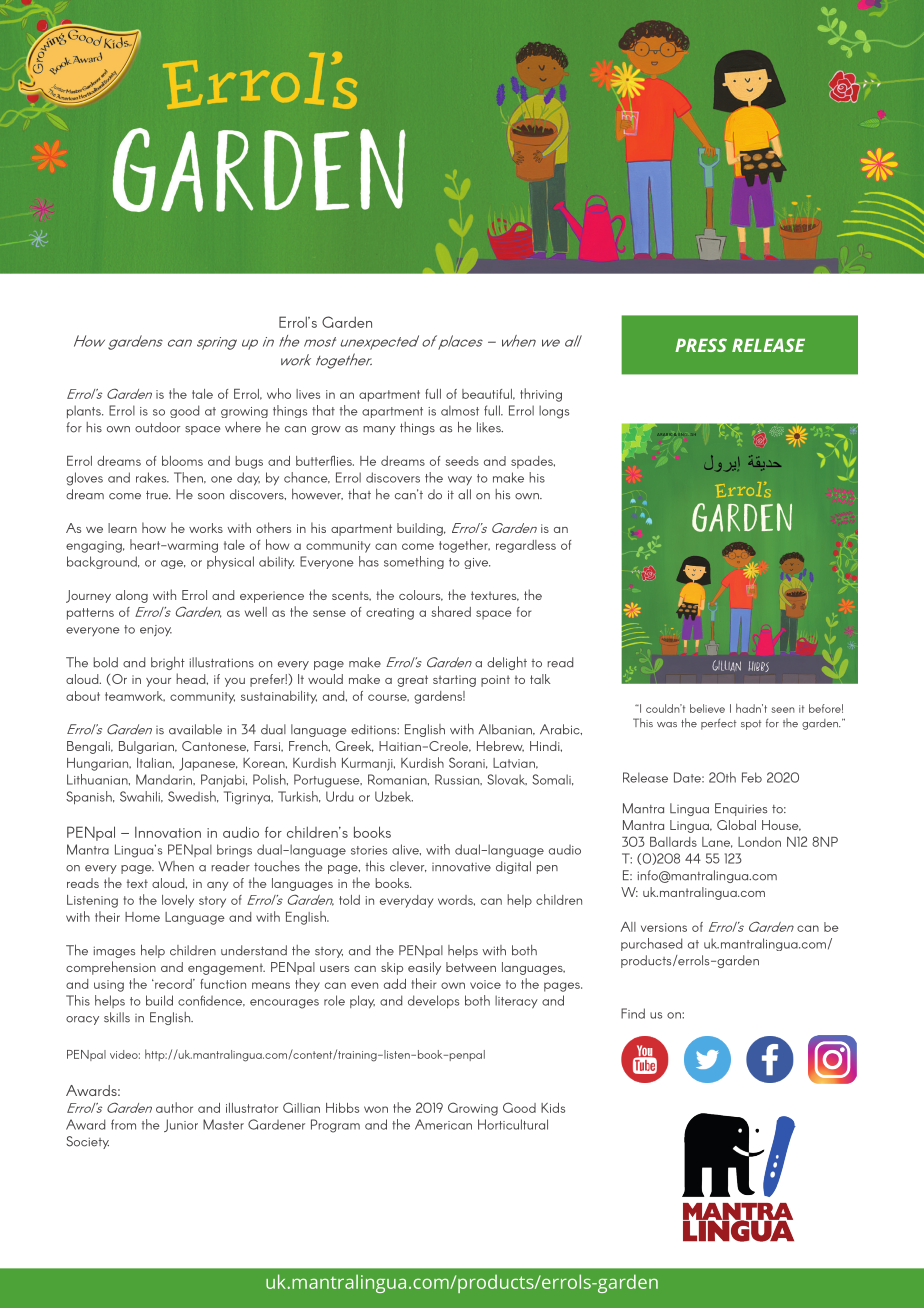  I want to click on American, so click(443, 1124).
